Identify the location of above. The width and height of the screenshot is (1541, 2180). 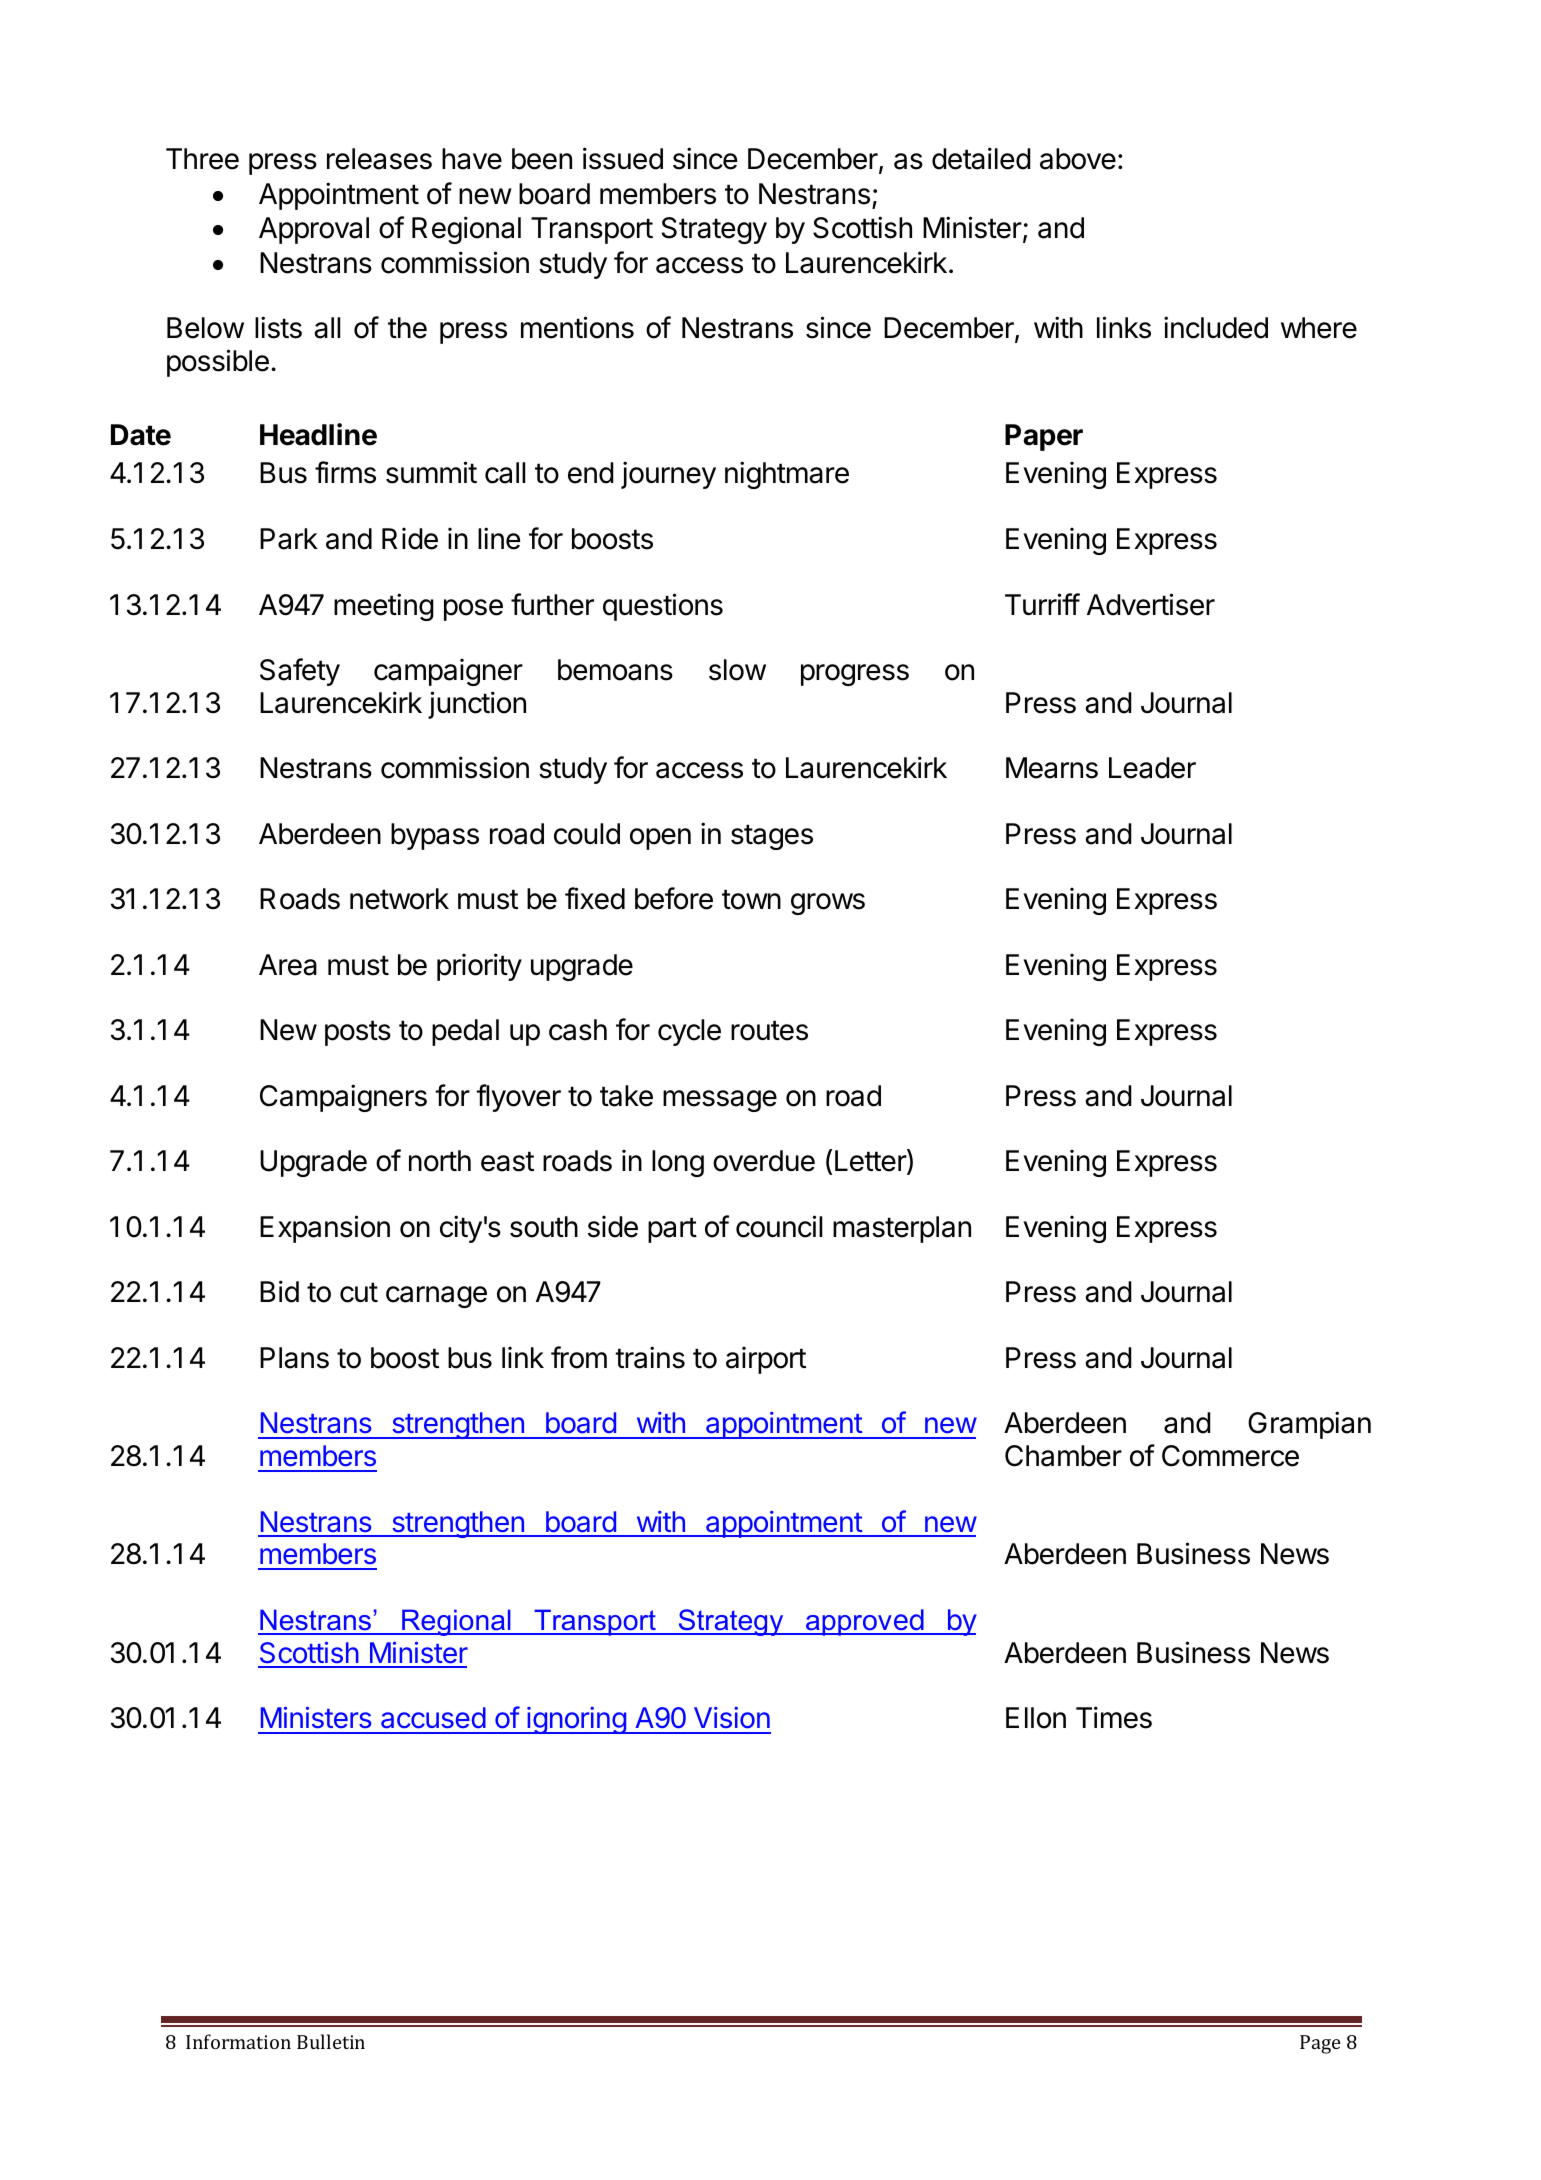
(1078, 159).
